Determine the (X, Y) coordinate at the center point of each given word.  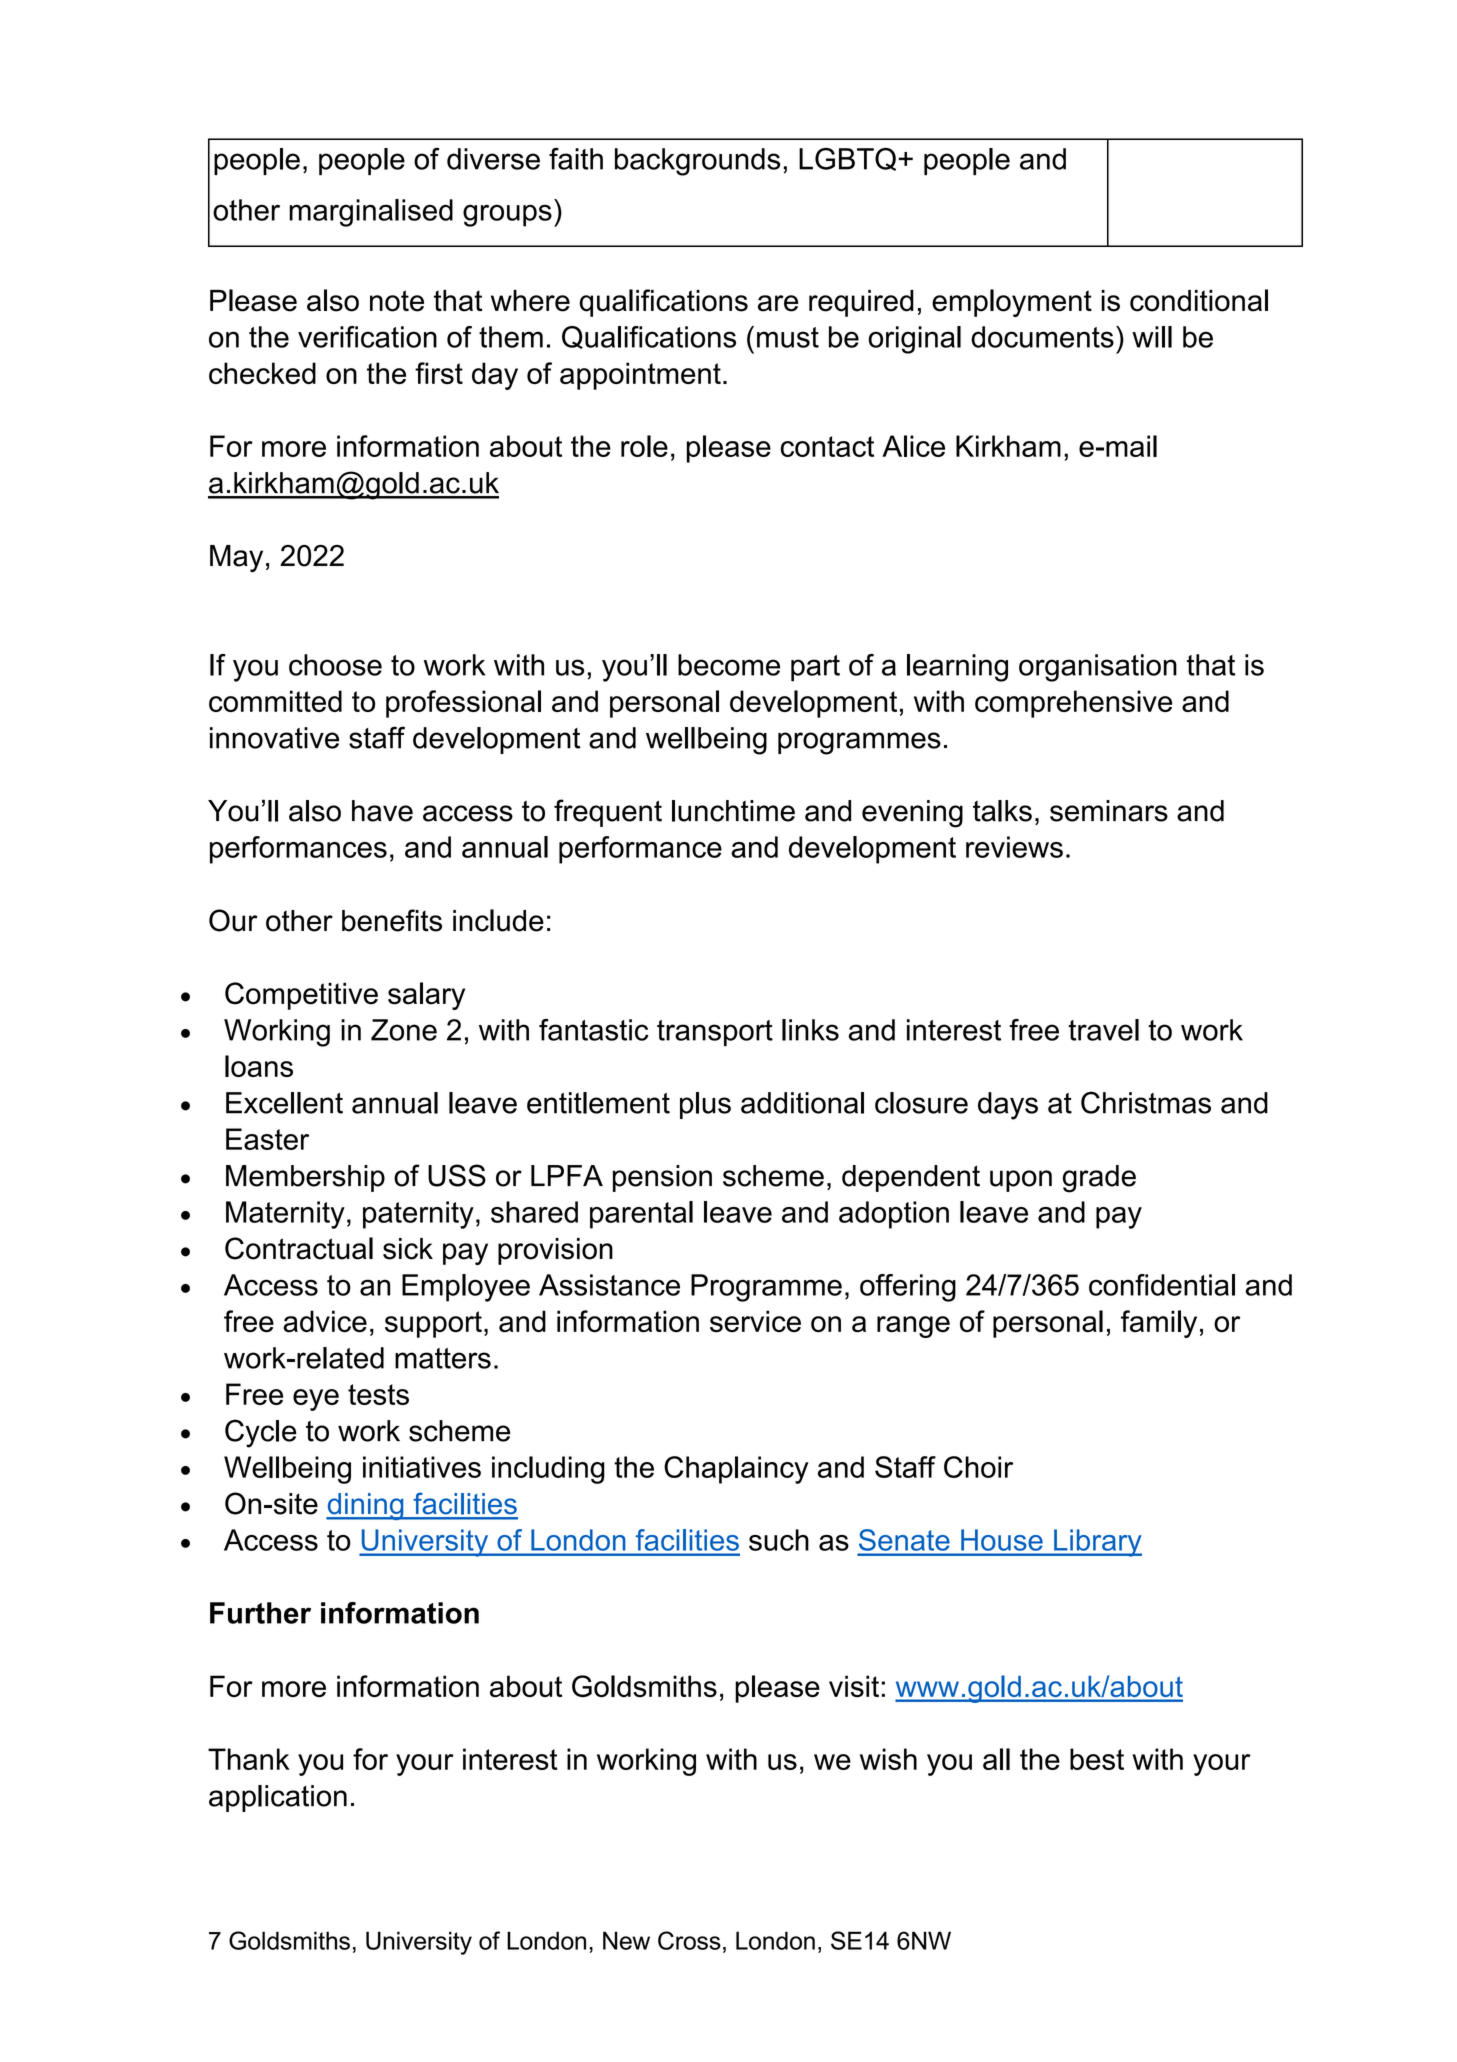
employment (1012, 303)
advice (325, 1321)
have (382, 811)
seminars (1109, 811)
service (755, 1321)
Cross (689, 1940)
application (278, 1798)
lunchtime (733, 811)
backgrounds (697, 162)
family (1159, 1324)
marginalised (371, 213)
